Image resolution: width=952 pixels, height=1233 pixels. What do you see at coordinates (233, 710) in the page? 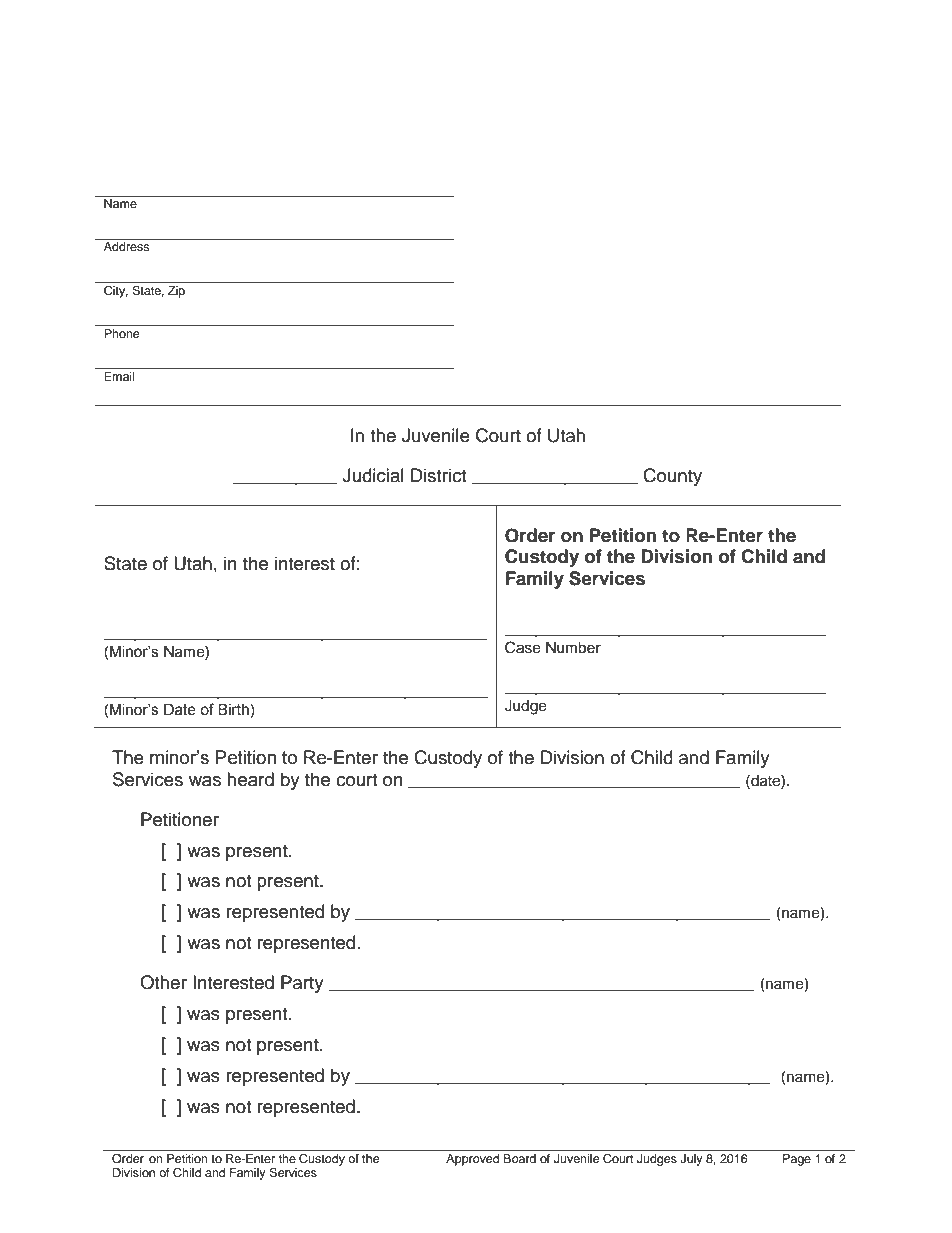
I see `Birth` at bounding box center [233, 710].
